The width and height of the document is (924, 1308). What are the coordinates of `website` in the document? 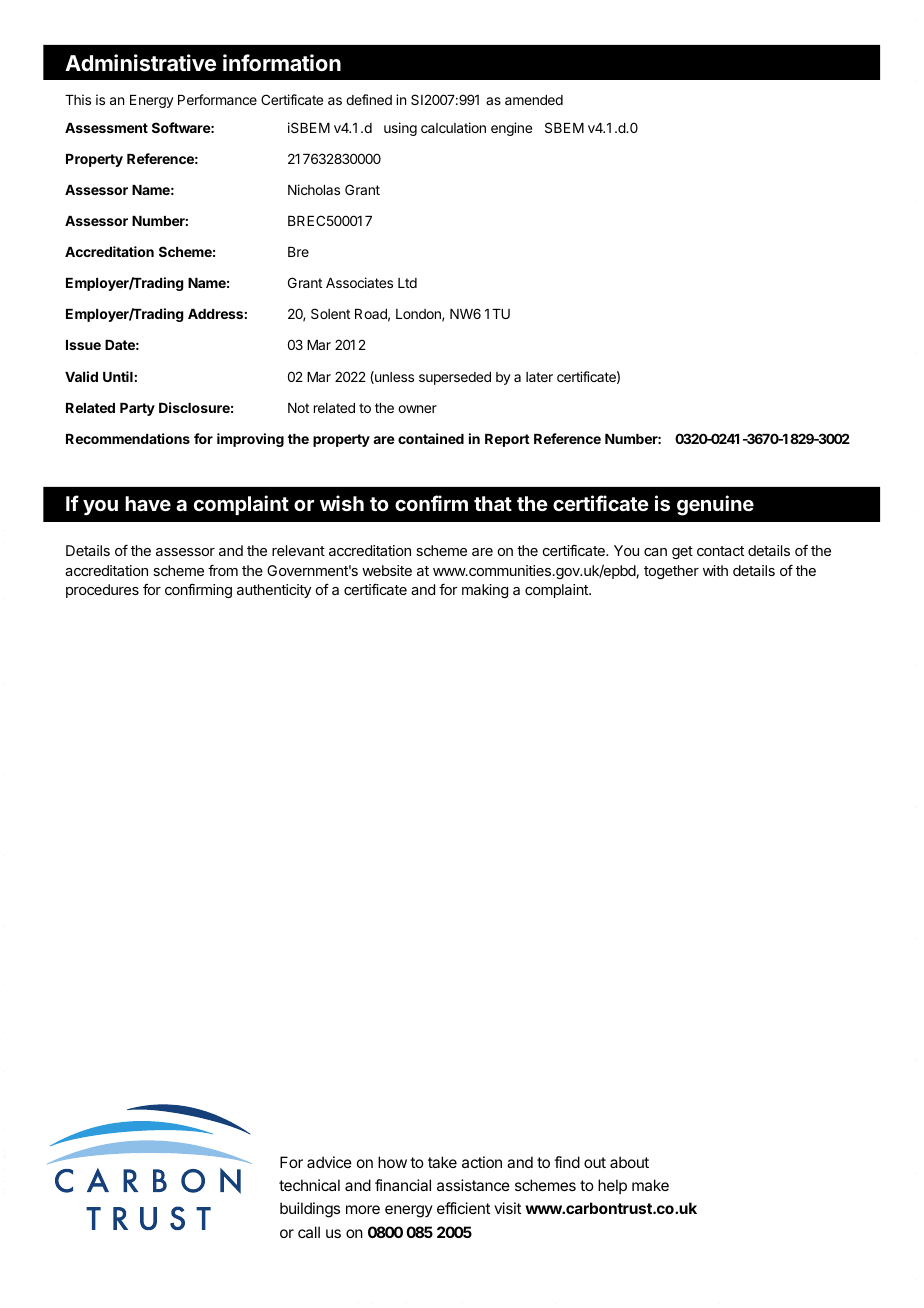 It's located at (387, 570).
